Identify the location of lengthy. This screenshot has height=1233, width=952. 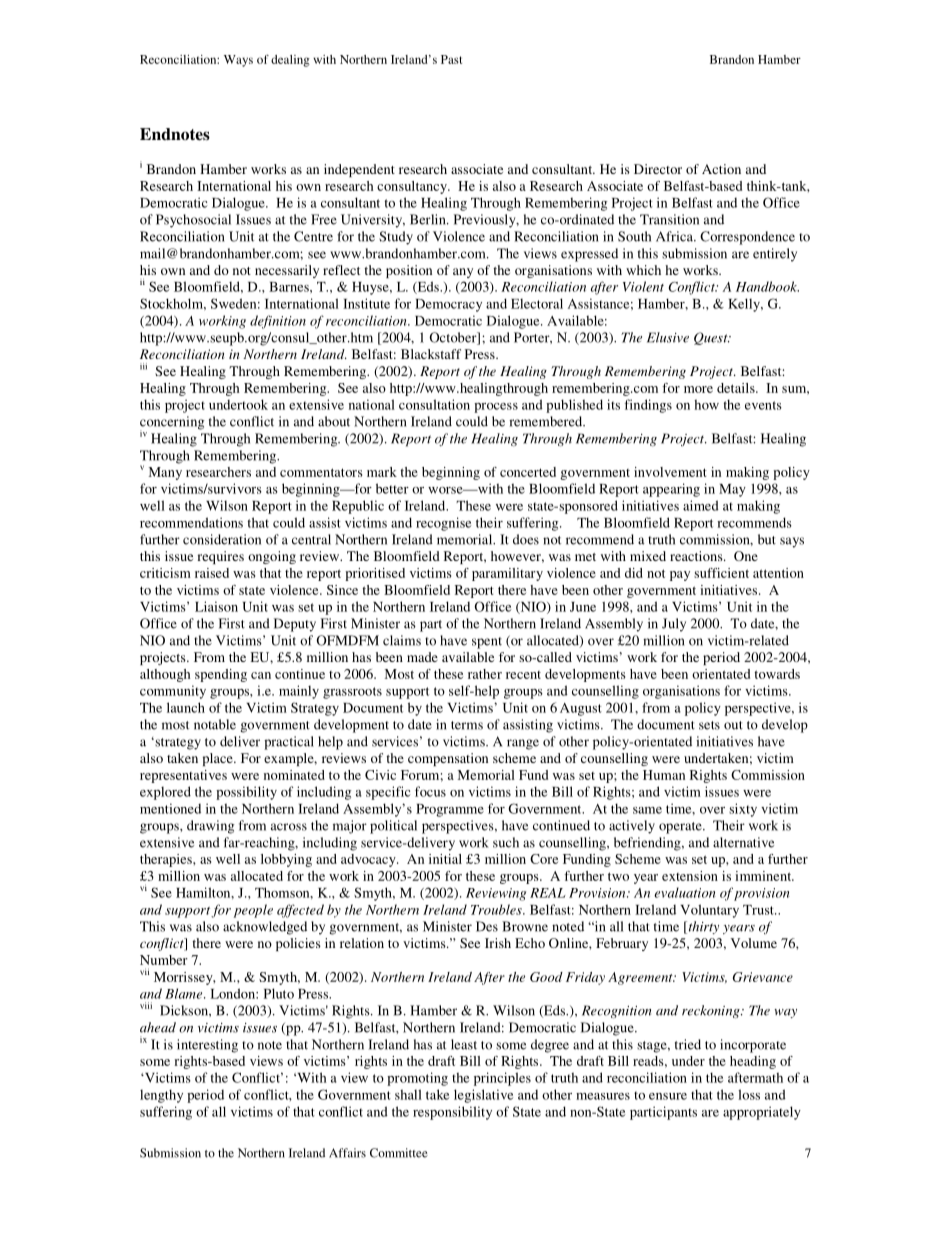
(161, 1096).
